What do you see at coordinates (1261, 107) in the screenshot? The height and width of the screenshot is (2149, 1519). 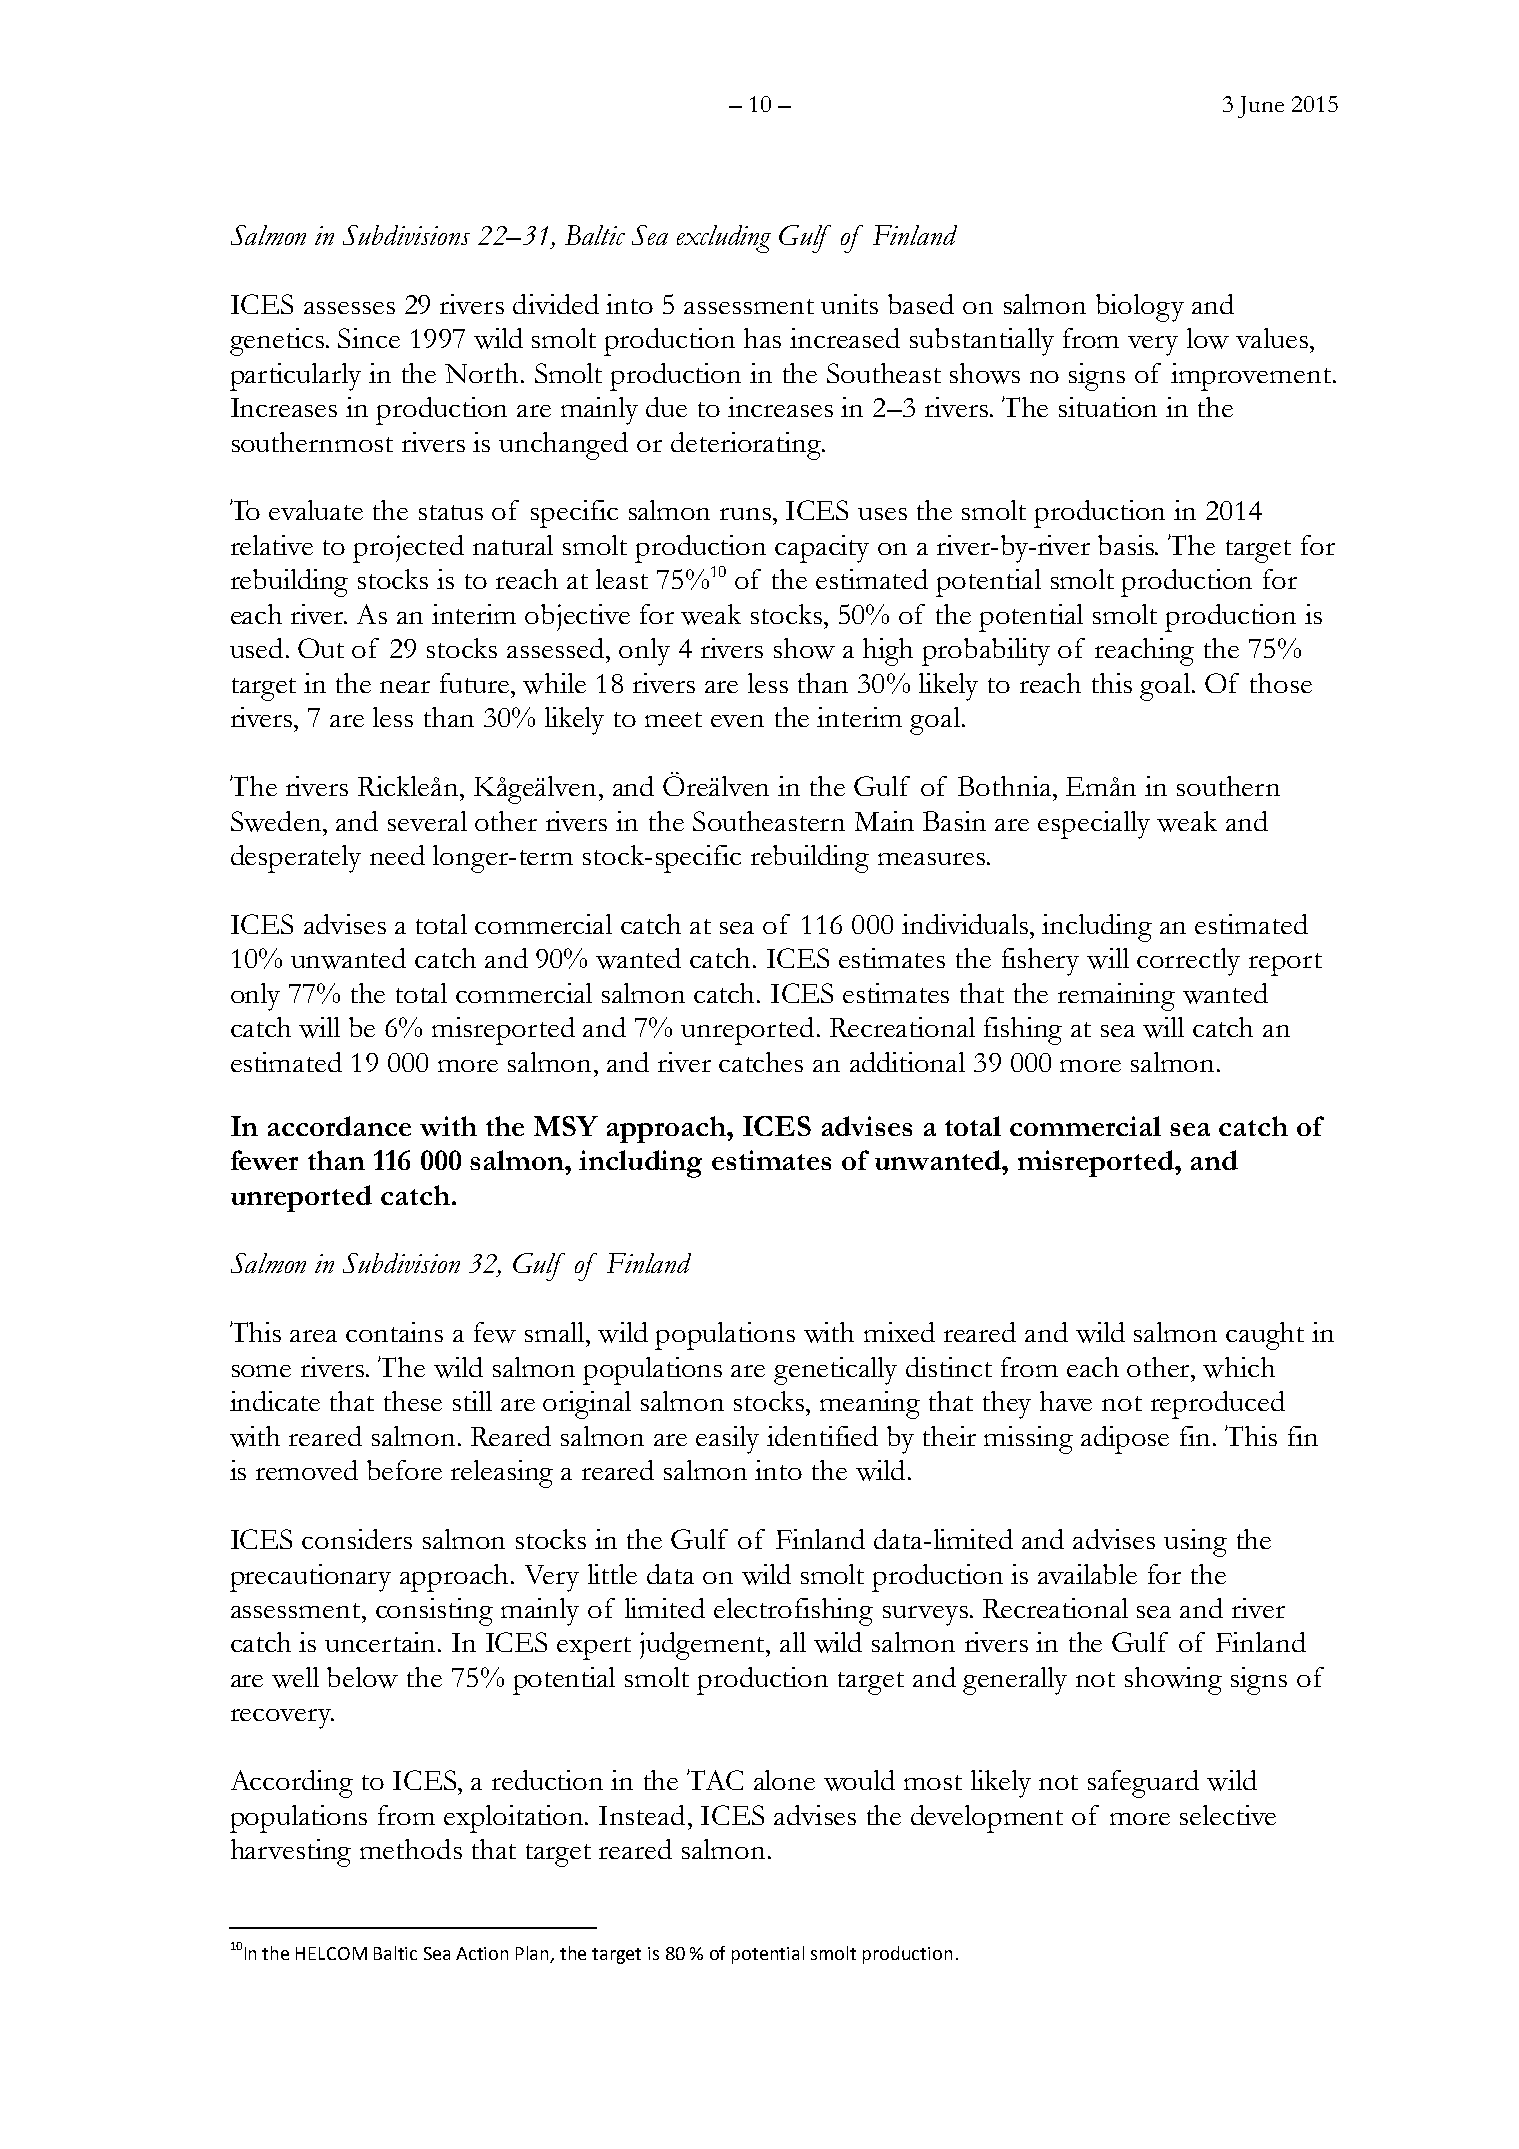 I see `June` at bounding box center [1261, 107].
